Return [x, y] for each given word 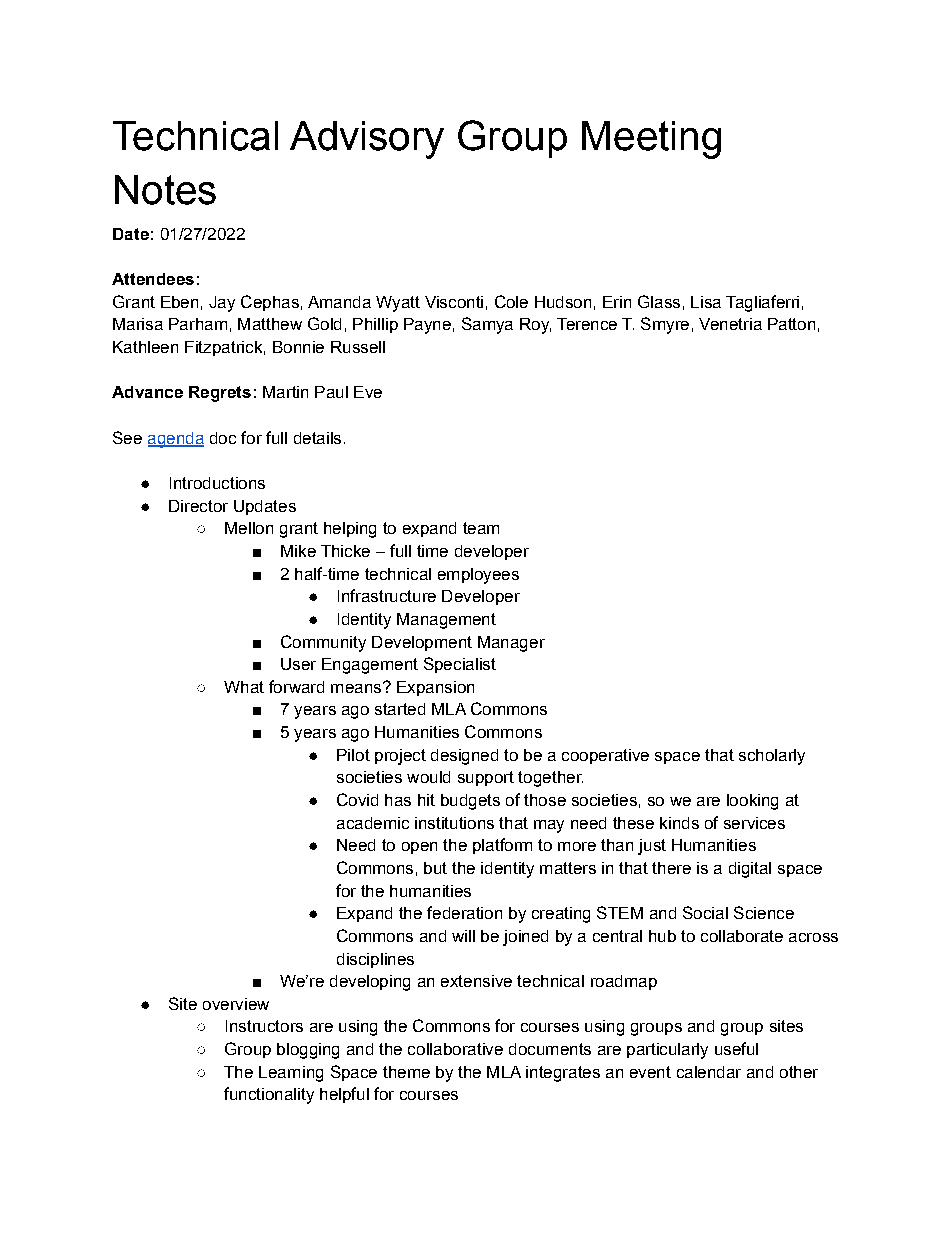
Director [198, 506]
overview [236, 1004]
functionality [269, 1095]
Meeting [651, 140]
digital [750, 870]
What [244, 687]
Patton [791, 324]
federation [464, 912]
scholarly [772, 757]
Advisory [367, 140]
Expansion [435, 688]
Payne [427, 326]
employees [478, 576]
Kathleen [145, 347]
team [481, 528]
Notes [165, 190]
